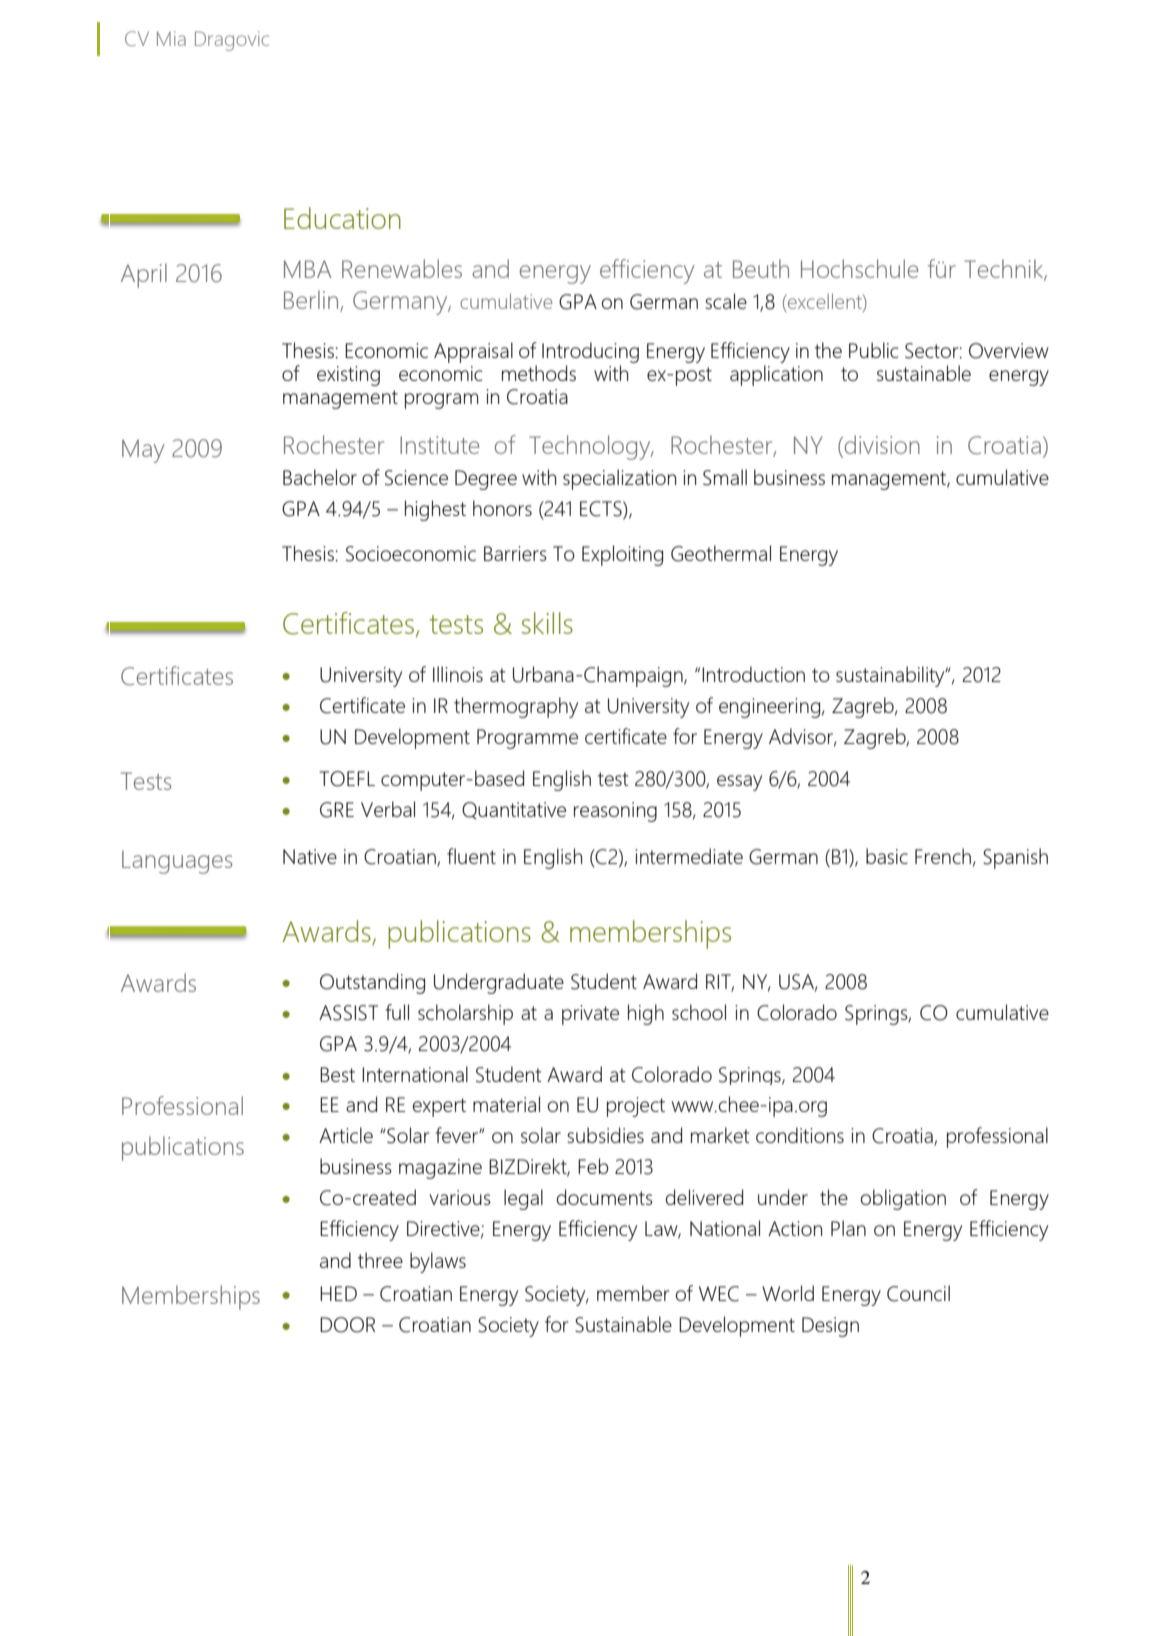  I want to click on HED, so click(338, 1293).
